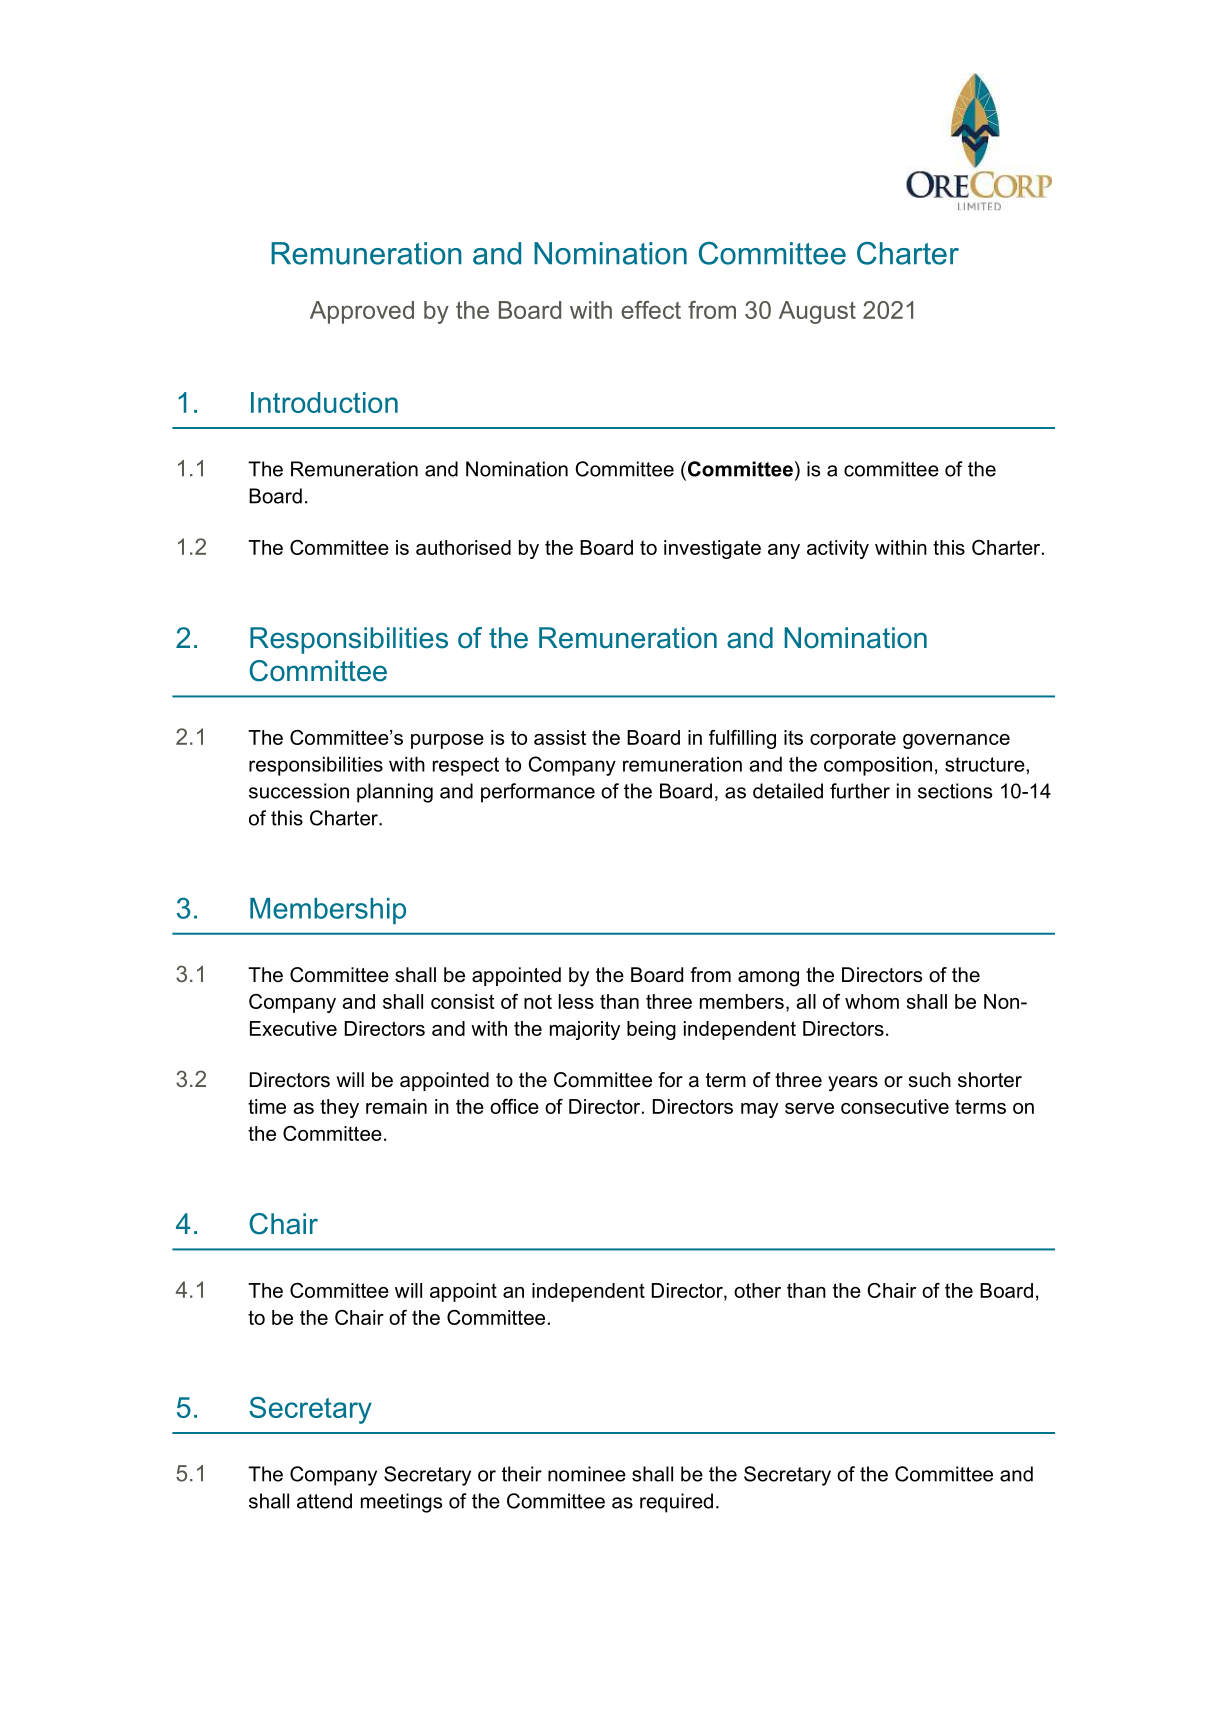  Describe the element at coordinates (395, 793) in the document. I see `planning` at that location.
